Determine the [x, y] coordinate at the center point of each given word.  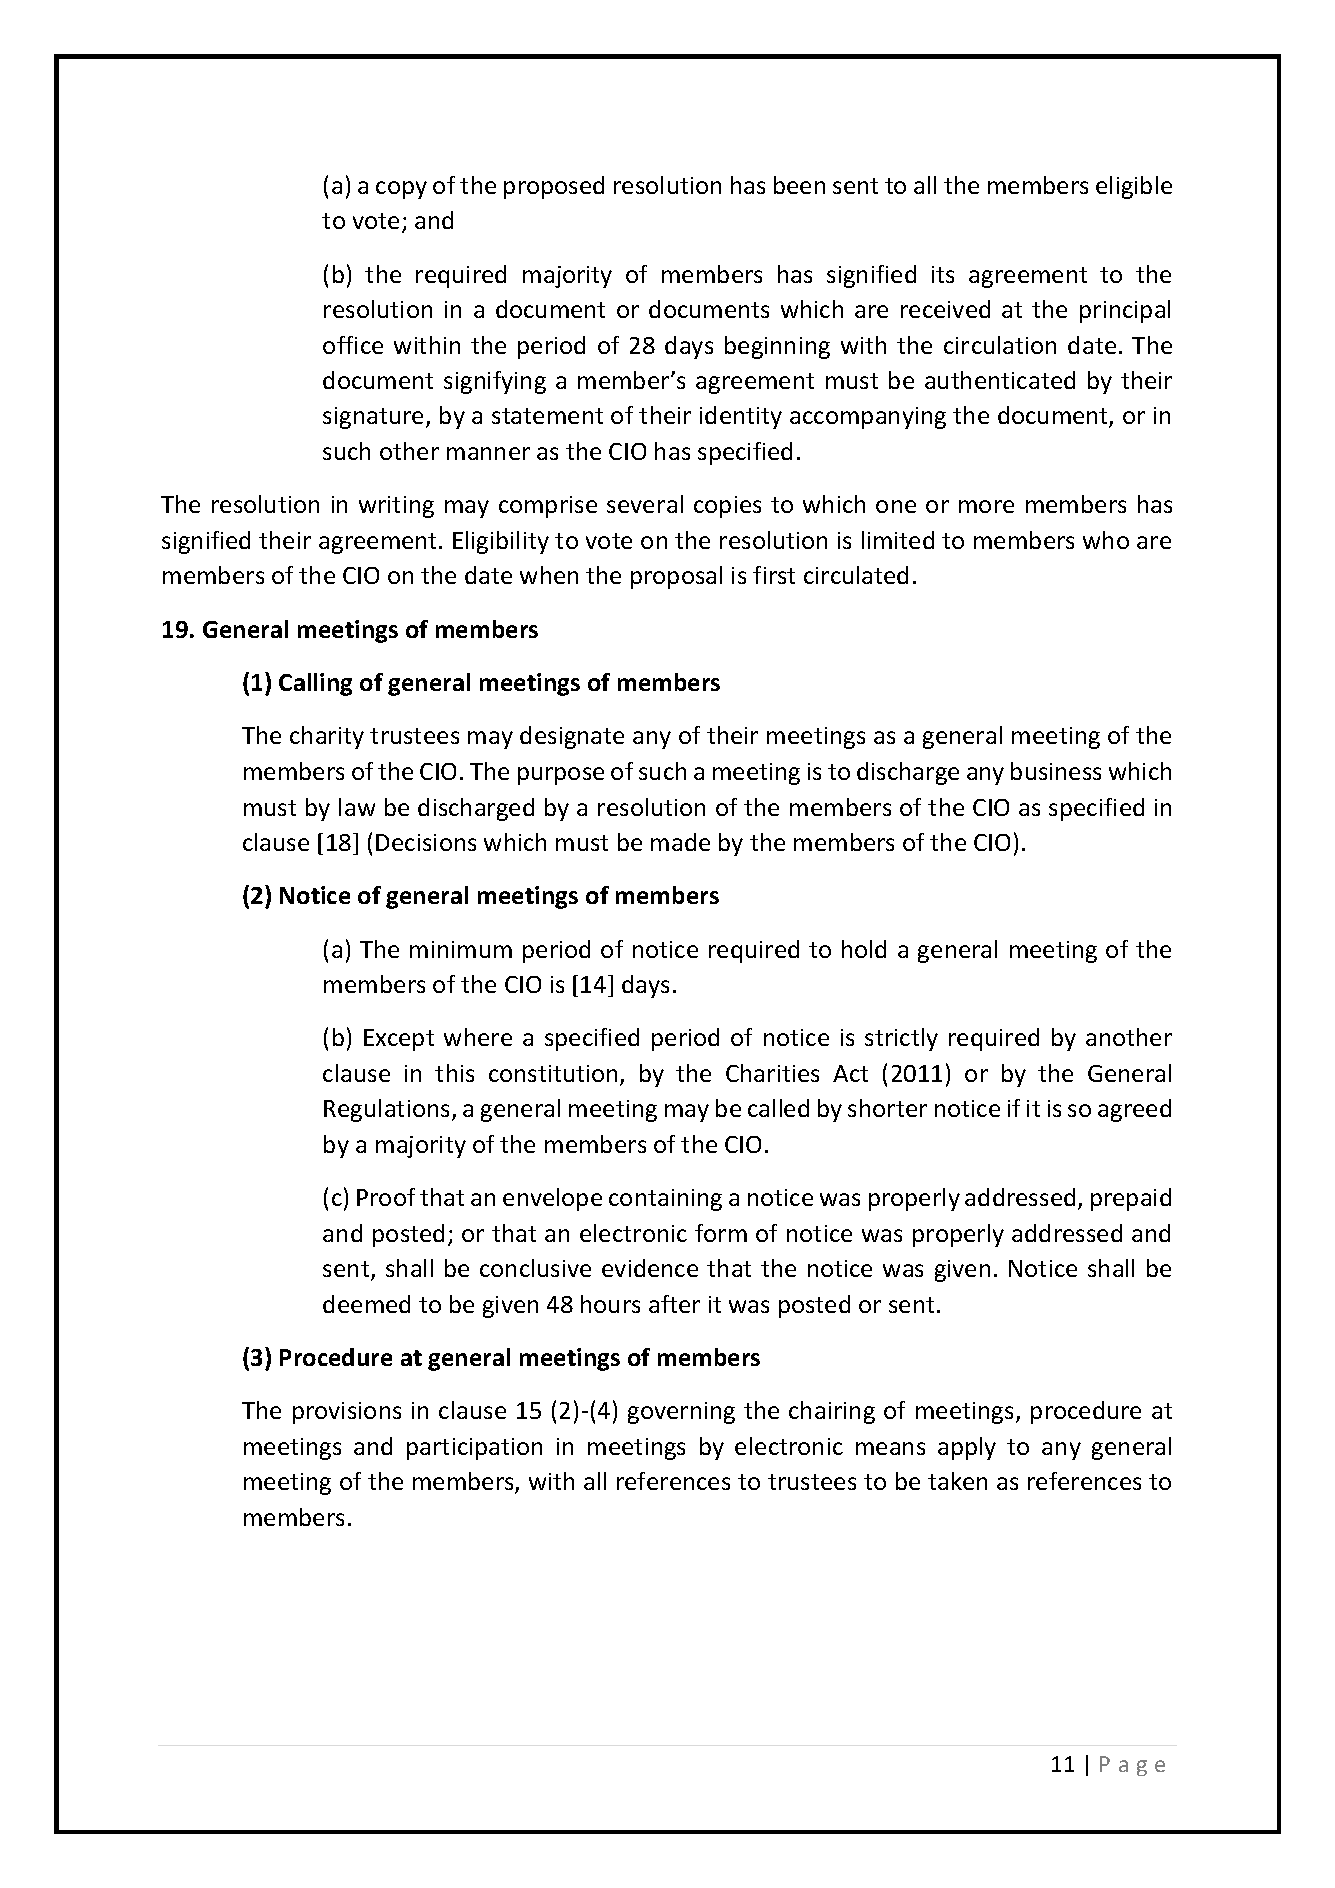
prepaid [1131, 1199]
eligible [1134, 187]
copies [727, 507]
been [799, 185]
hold [864, 949]
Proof [386, 1197]
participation [474, 1449]
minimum [461, 949]
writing [396, 507]
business [1056, 771]
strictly [901, 1039]
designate [572, 737]
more [986, 506]
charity [327, 737]
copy [401, 190]
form [721, 1233]
